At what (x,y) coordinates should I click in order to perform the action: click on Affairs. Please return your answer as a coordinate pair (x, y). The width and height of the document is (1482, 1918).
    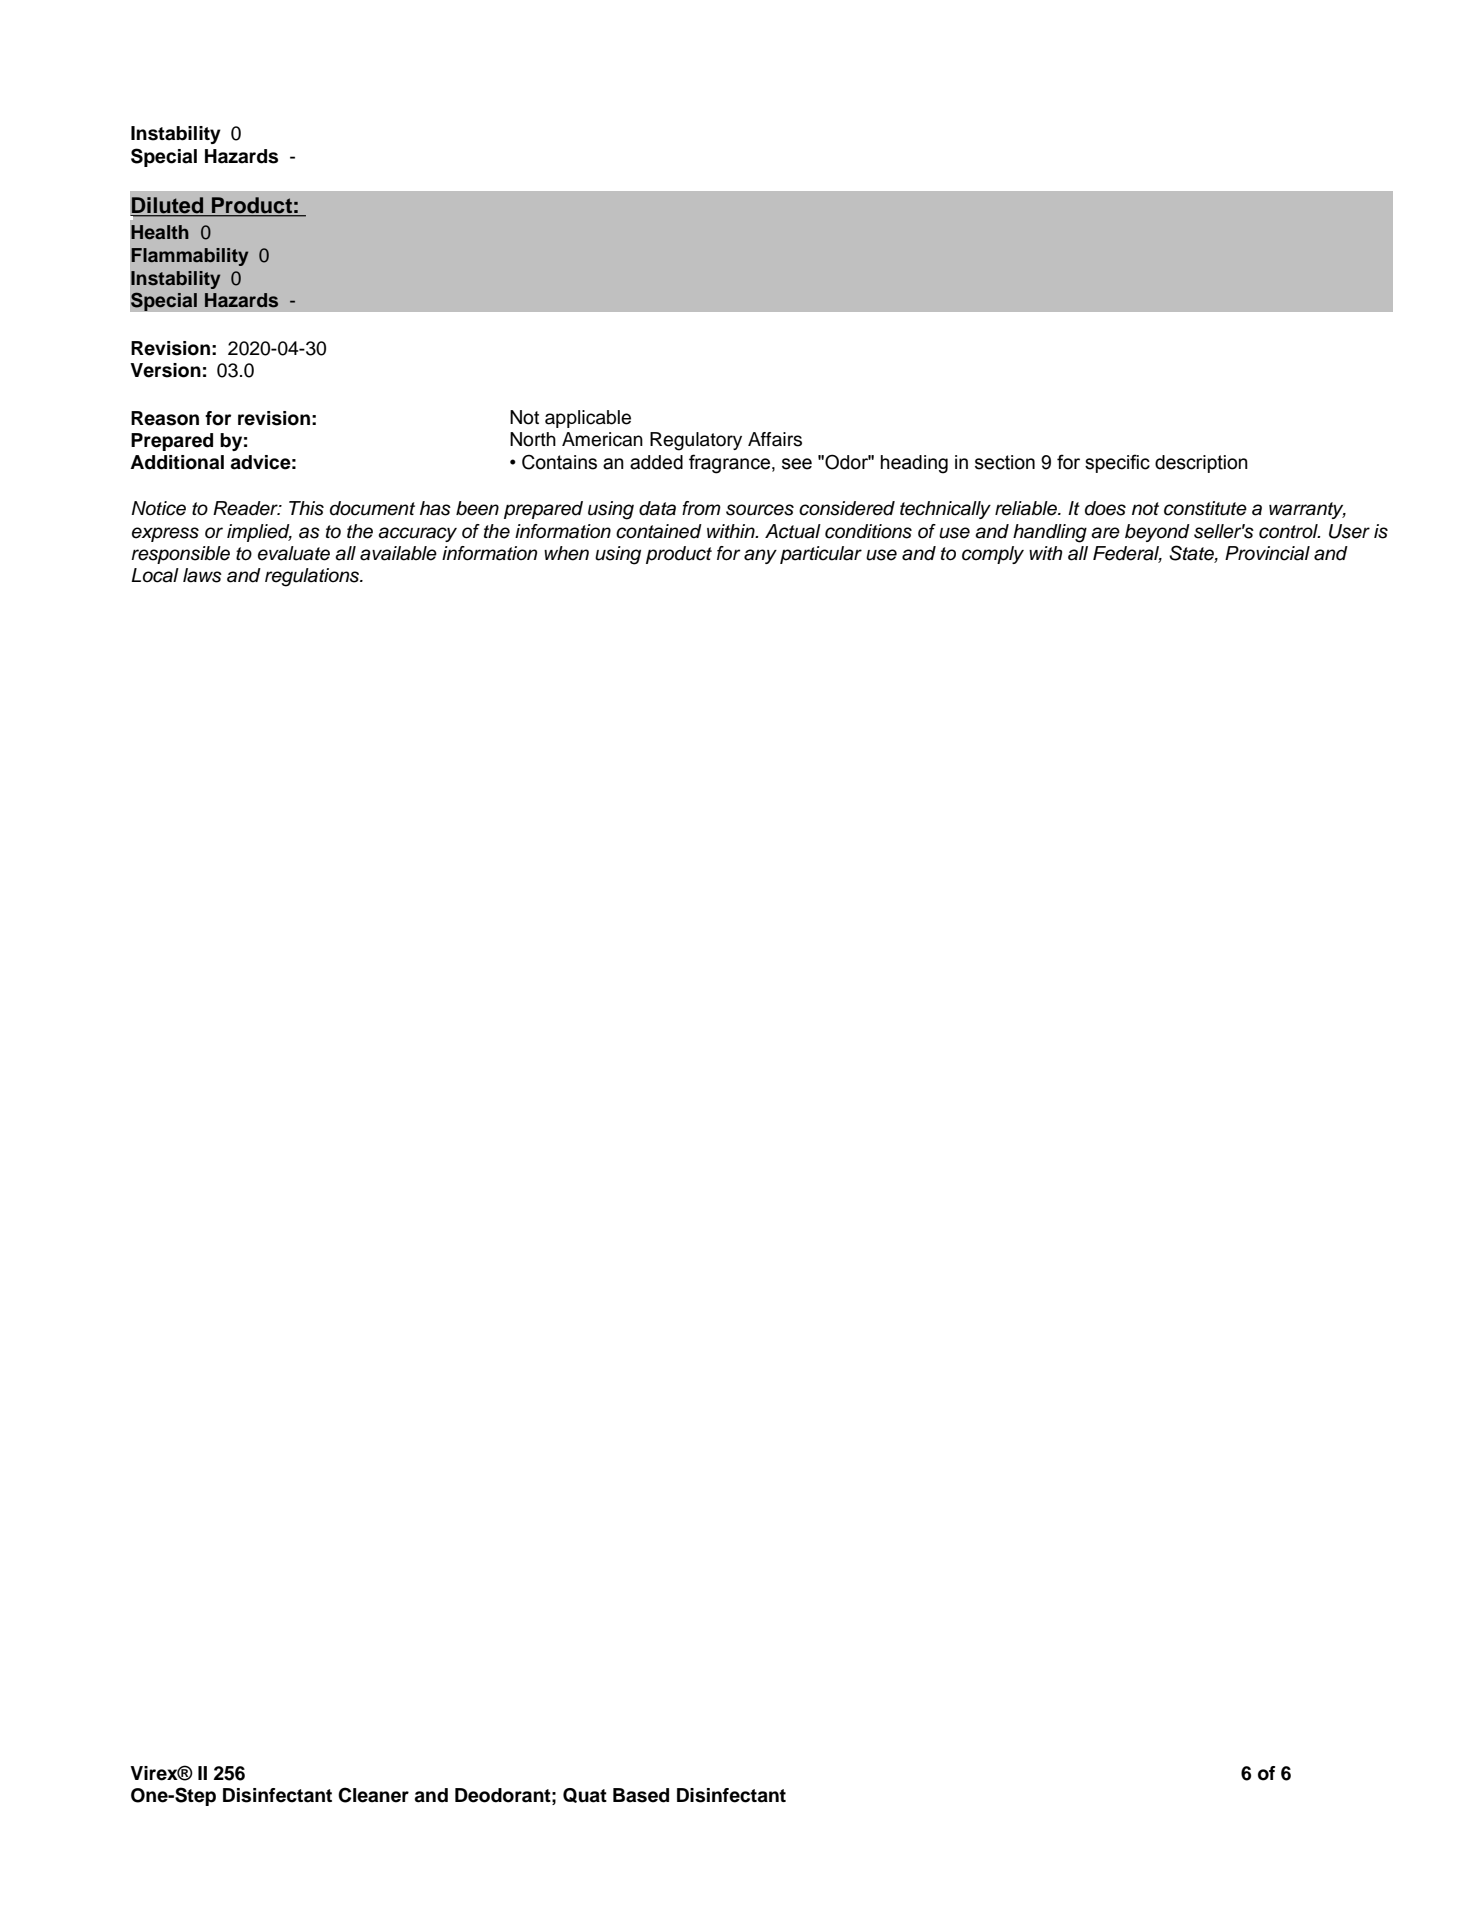
    Looking at the image, I should click on (775, 439).
